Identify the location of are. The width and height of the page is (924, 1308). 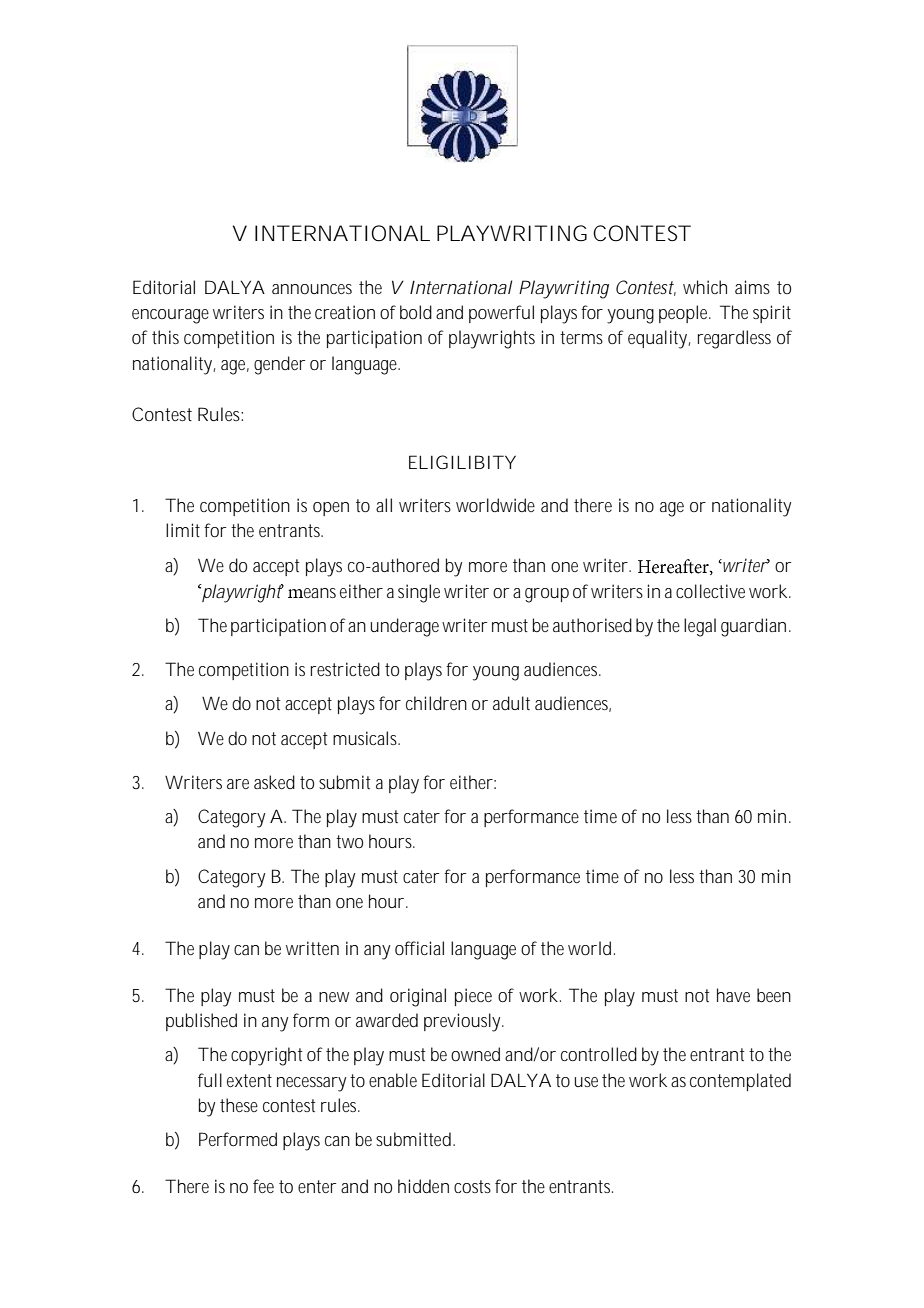
(238, 784).
